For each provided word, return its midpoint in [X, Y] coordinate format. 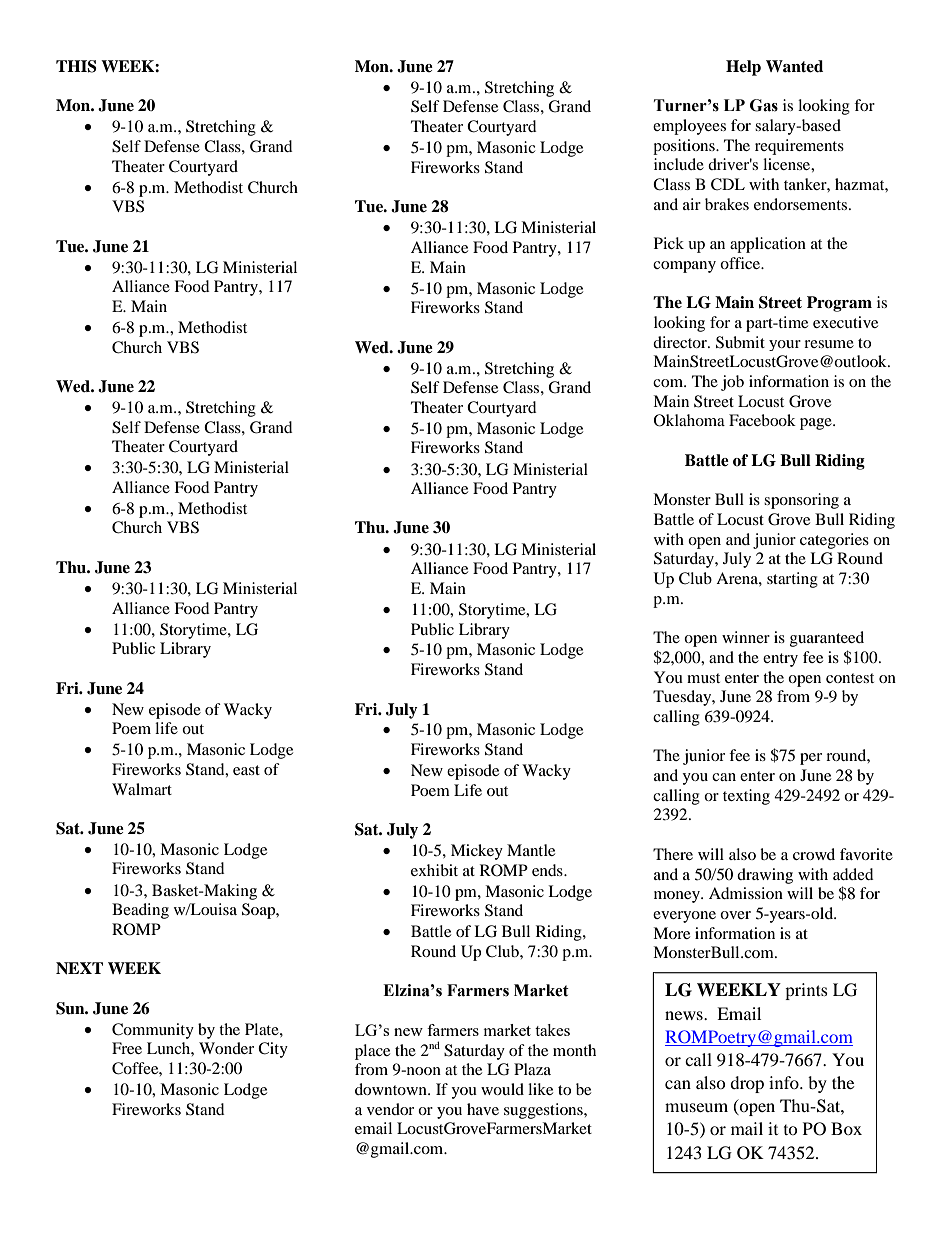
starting [792, 580]
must [703, 678]
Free [127, 1048]
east [246, 770]
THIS [76, 66]
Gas [764, 105]
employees [689, 127]
